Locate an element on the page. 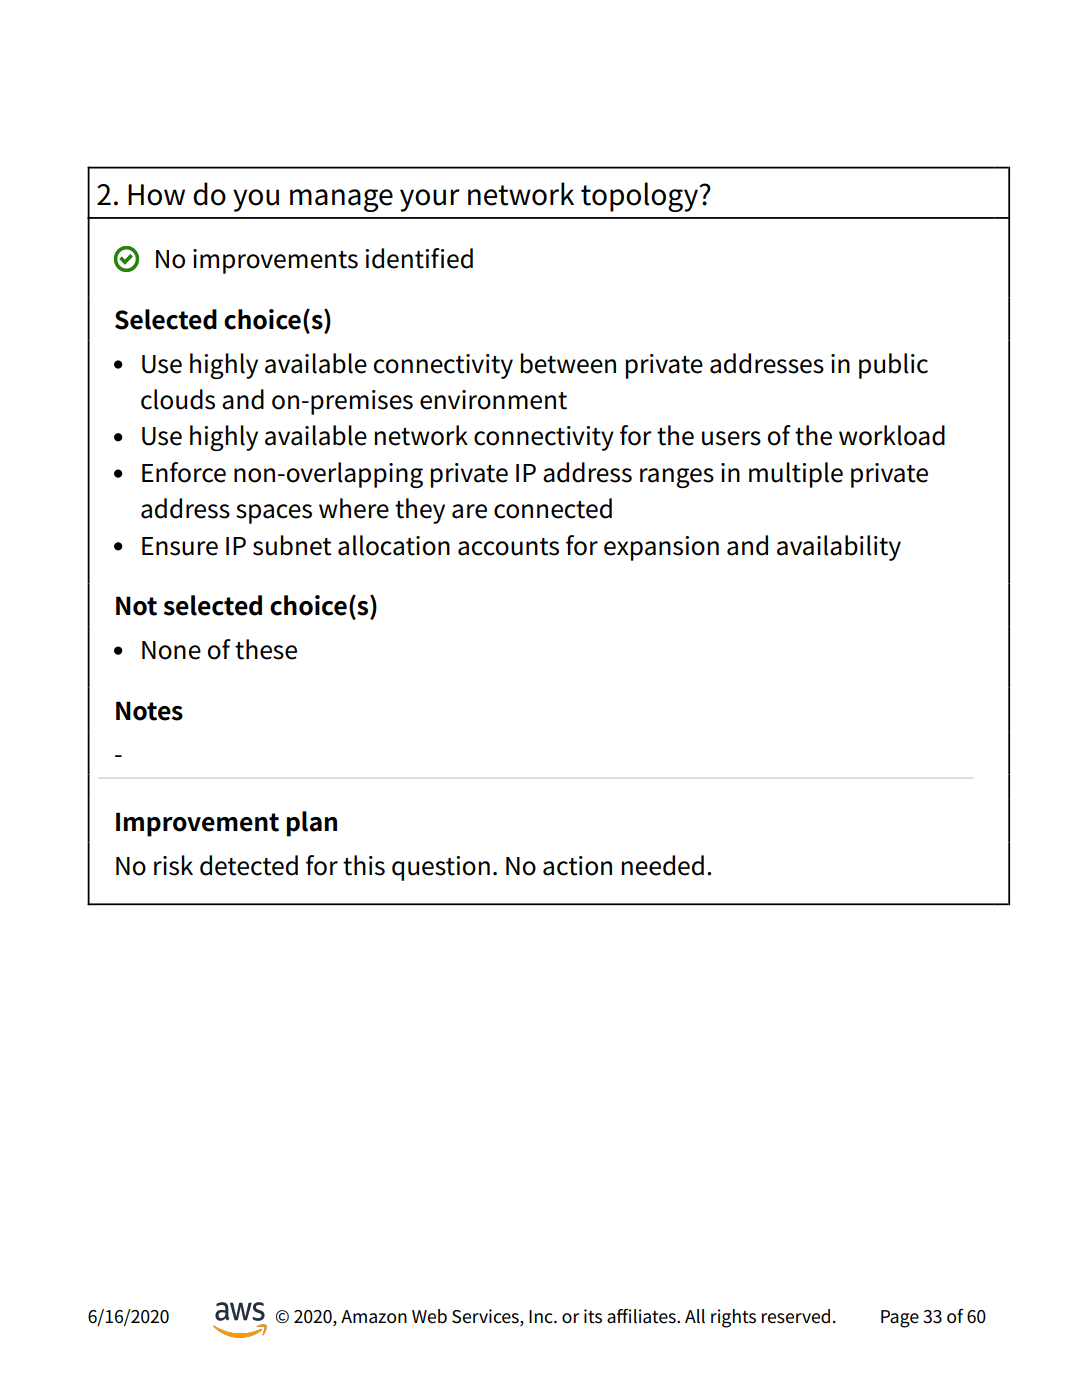 The width and height of the document is (1074, 1390). your is located at coordinates (430, 200).
